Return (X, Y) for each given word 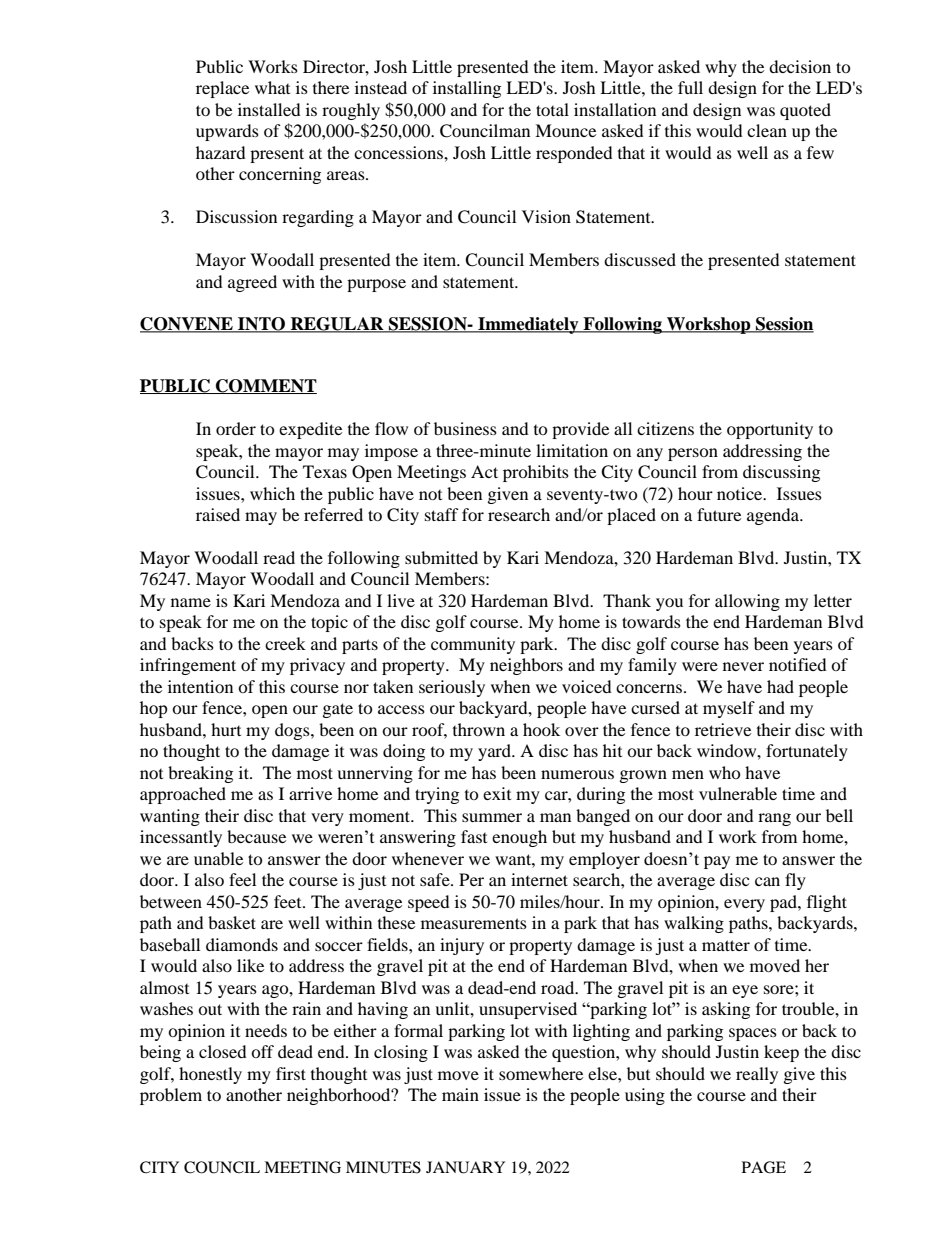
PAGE (764, 1167)
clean (767, 130)
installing (467, 89)
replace (222, 89)
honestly (210, 1075)
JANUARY (465, 1167)
